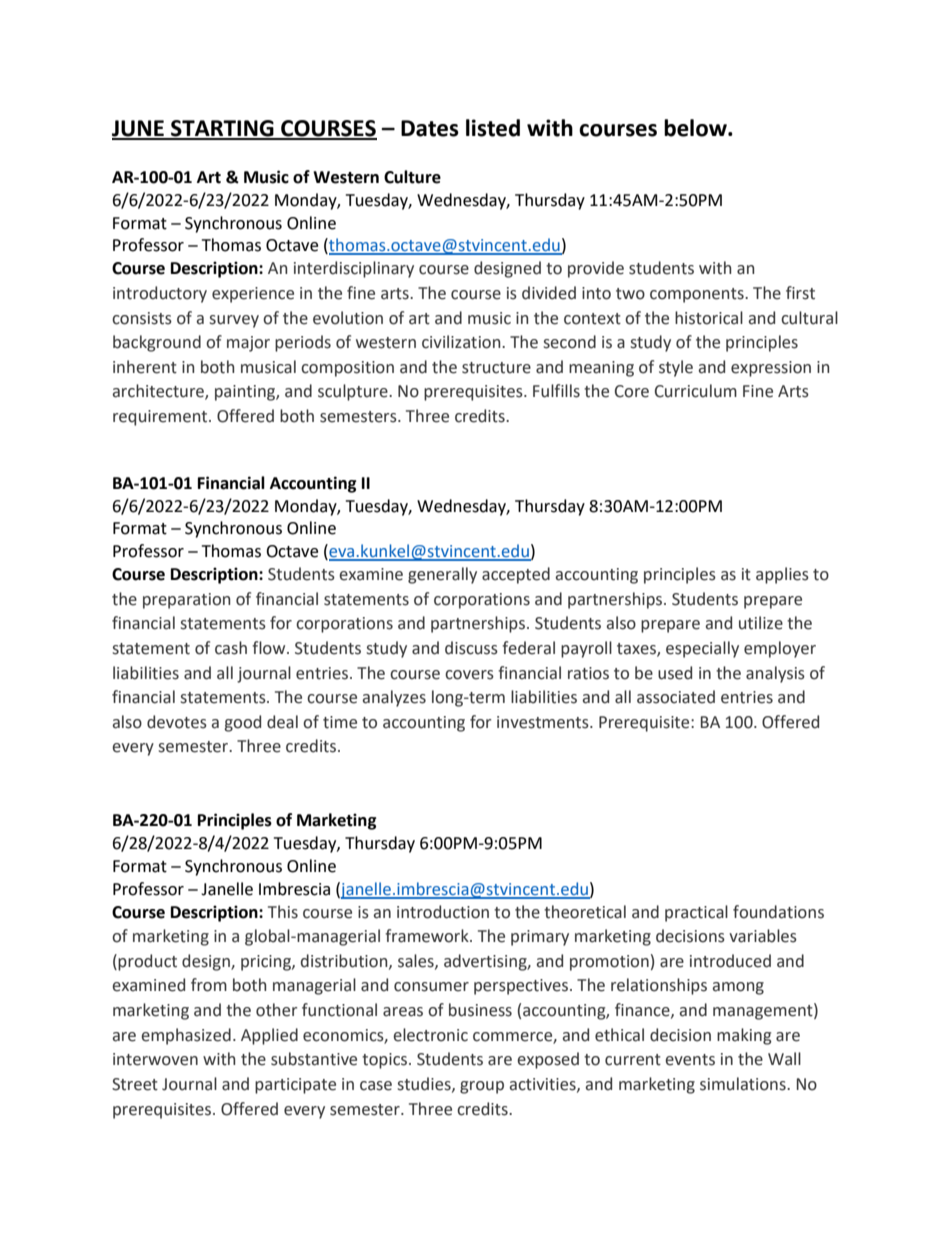  Describe the element at coordinates (482, 1087) in the page. I see `group` at that location.
